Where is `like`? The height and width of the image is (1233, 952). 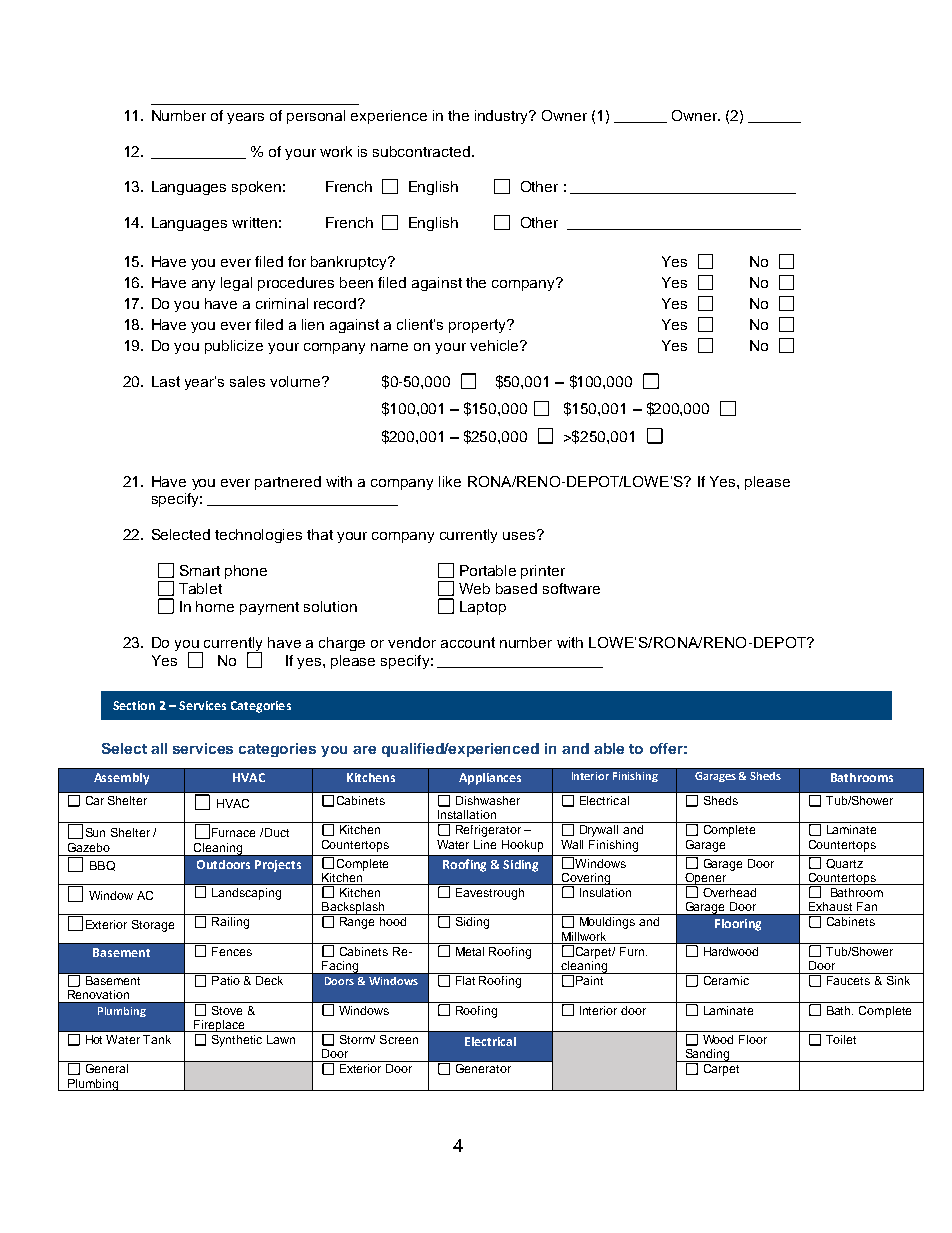 like is located at coordinates (450, 481).
